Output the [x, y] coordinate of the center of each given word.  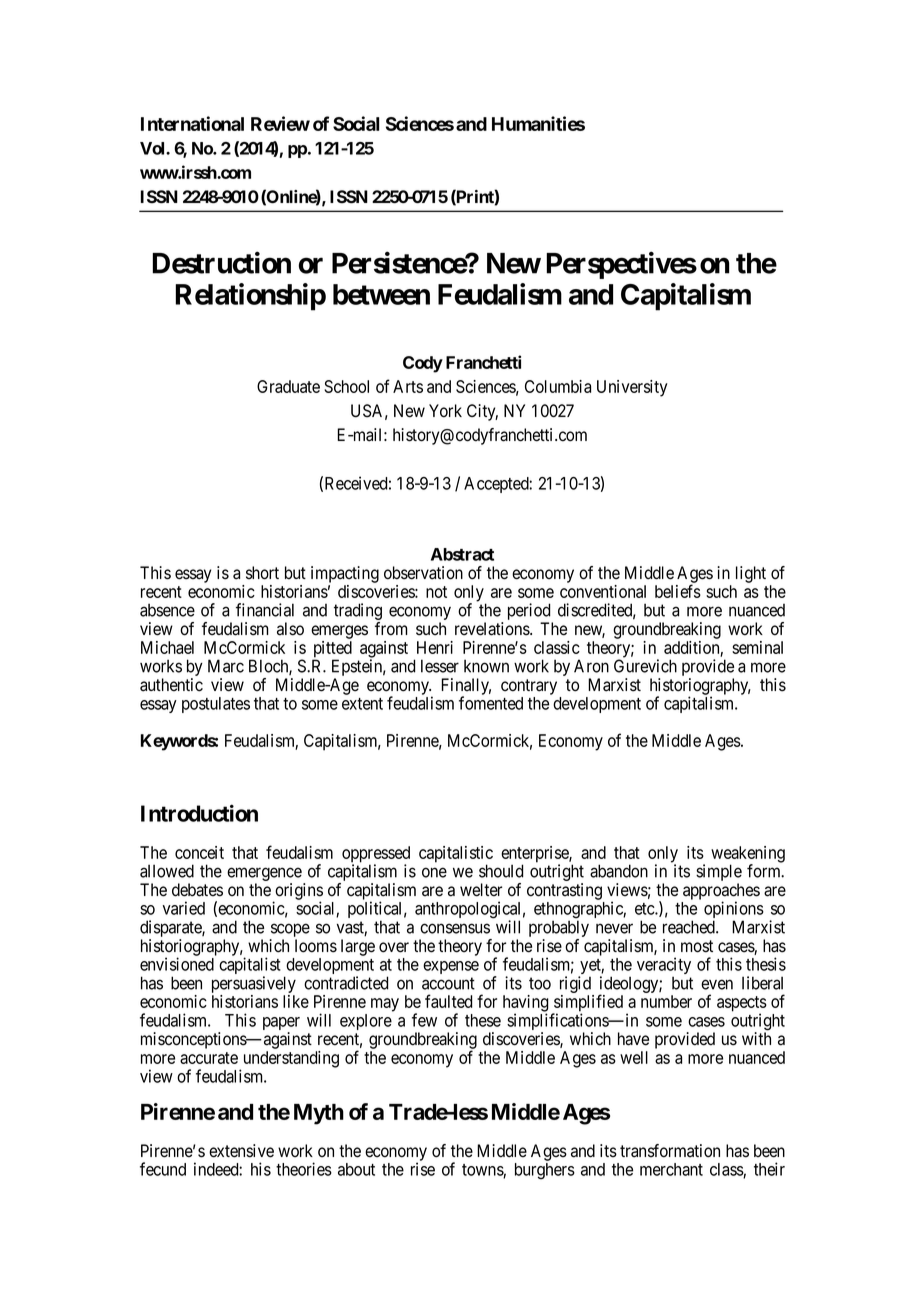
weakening [748, 855]
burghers [545, 1171]
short [262, 573]
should [501, 871]
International [192, 123]
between [381, 294]
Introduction [199, 813]
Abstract [462, 554]
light [751, 574]
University [632, 388]
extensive [241, 1151]
